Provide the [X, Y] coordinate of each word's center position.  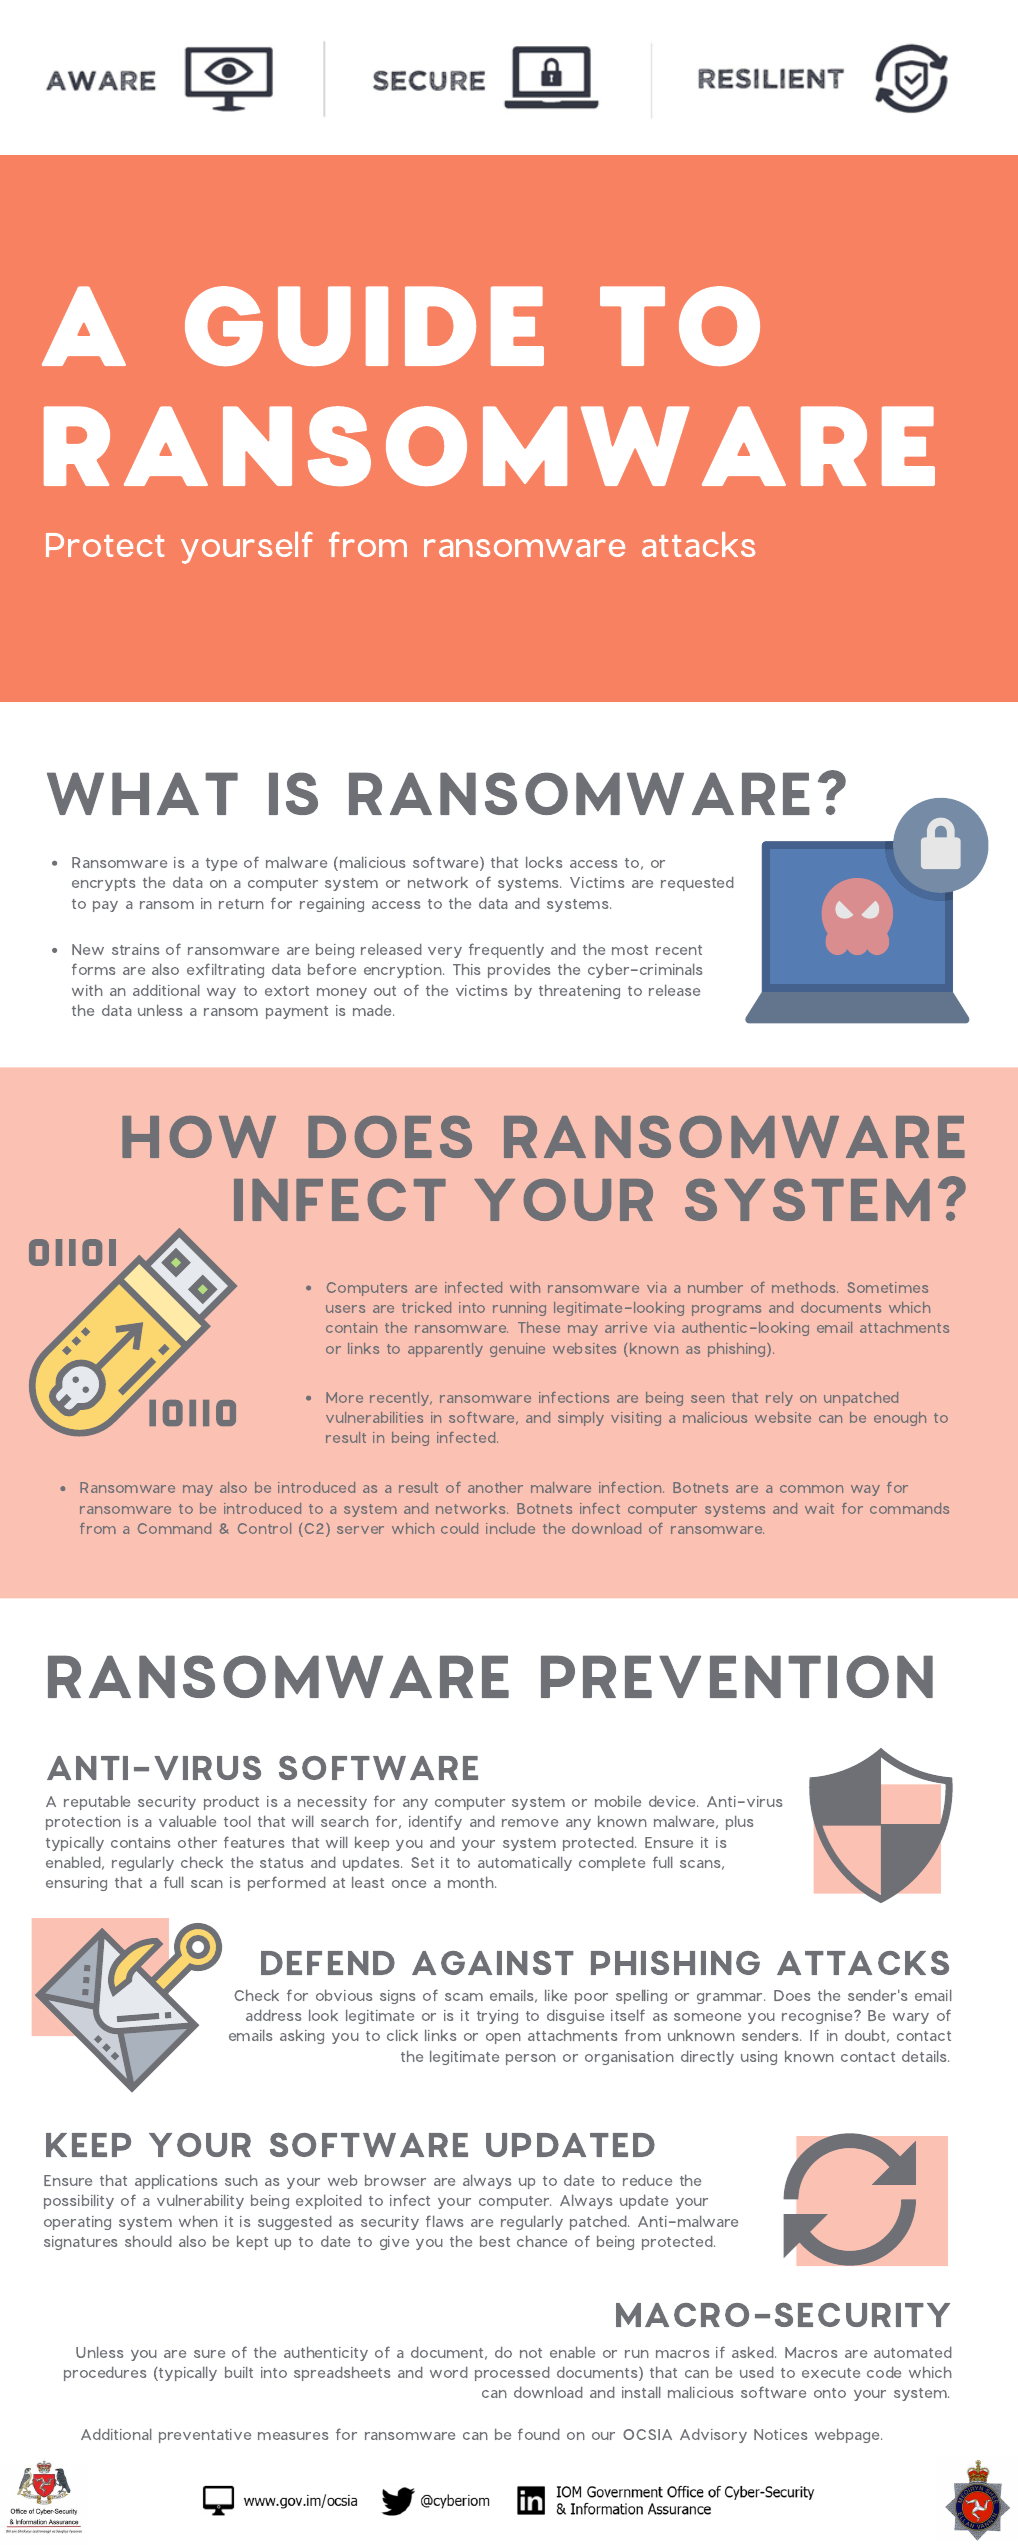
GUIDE [364, 326]
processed [512, 2373]
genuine [517, 1350]
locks [544, 862]
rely [779, 1399]
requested [697, 883]
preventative [205, 2436]
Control [264, 1528]
